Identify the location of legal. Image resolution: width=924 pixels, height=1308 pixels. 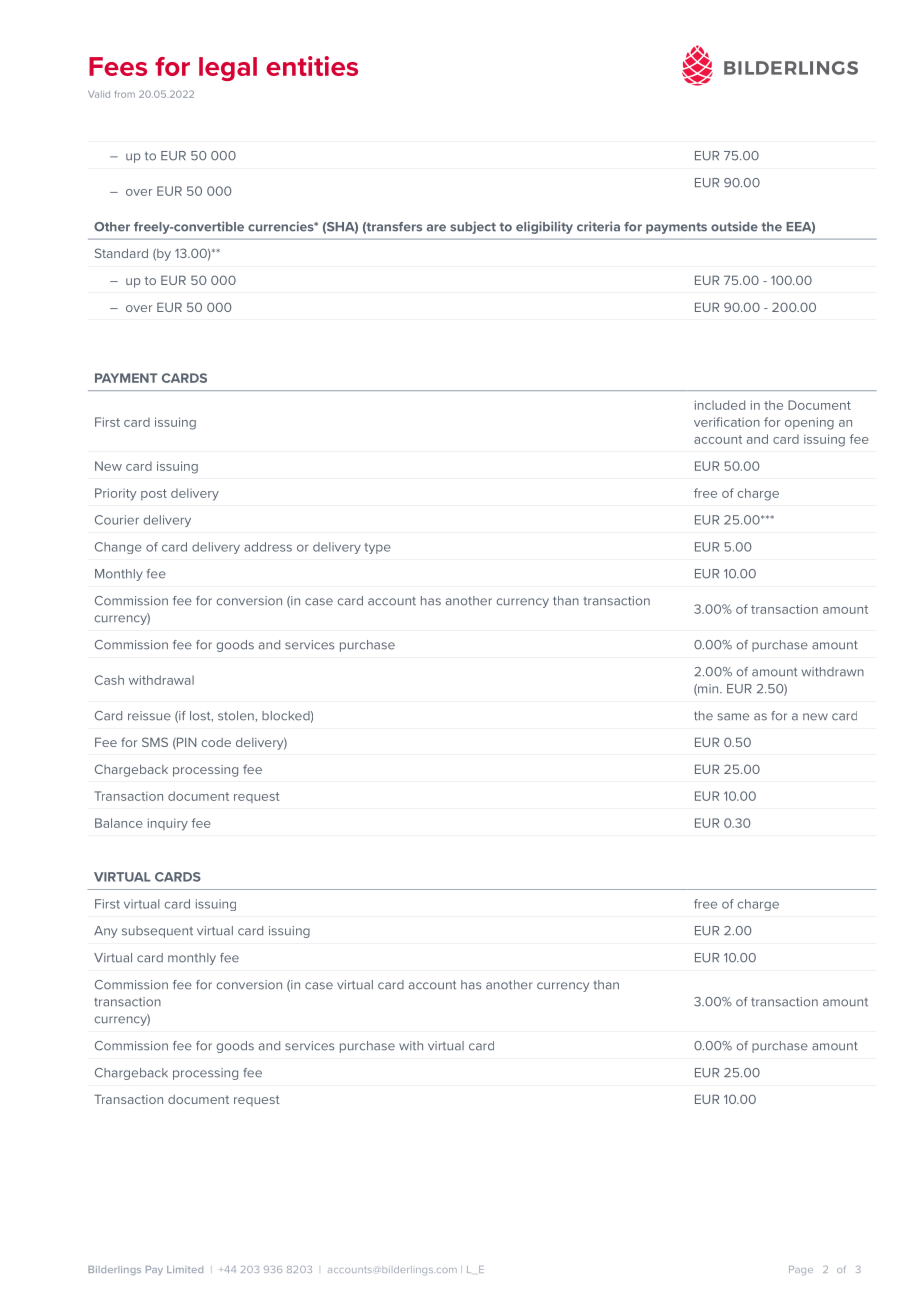
(228, 69).
